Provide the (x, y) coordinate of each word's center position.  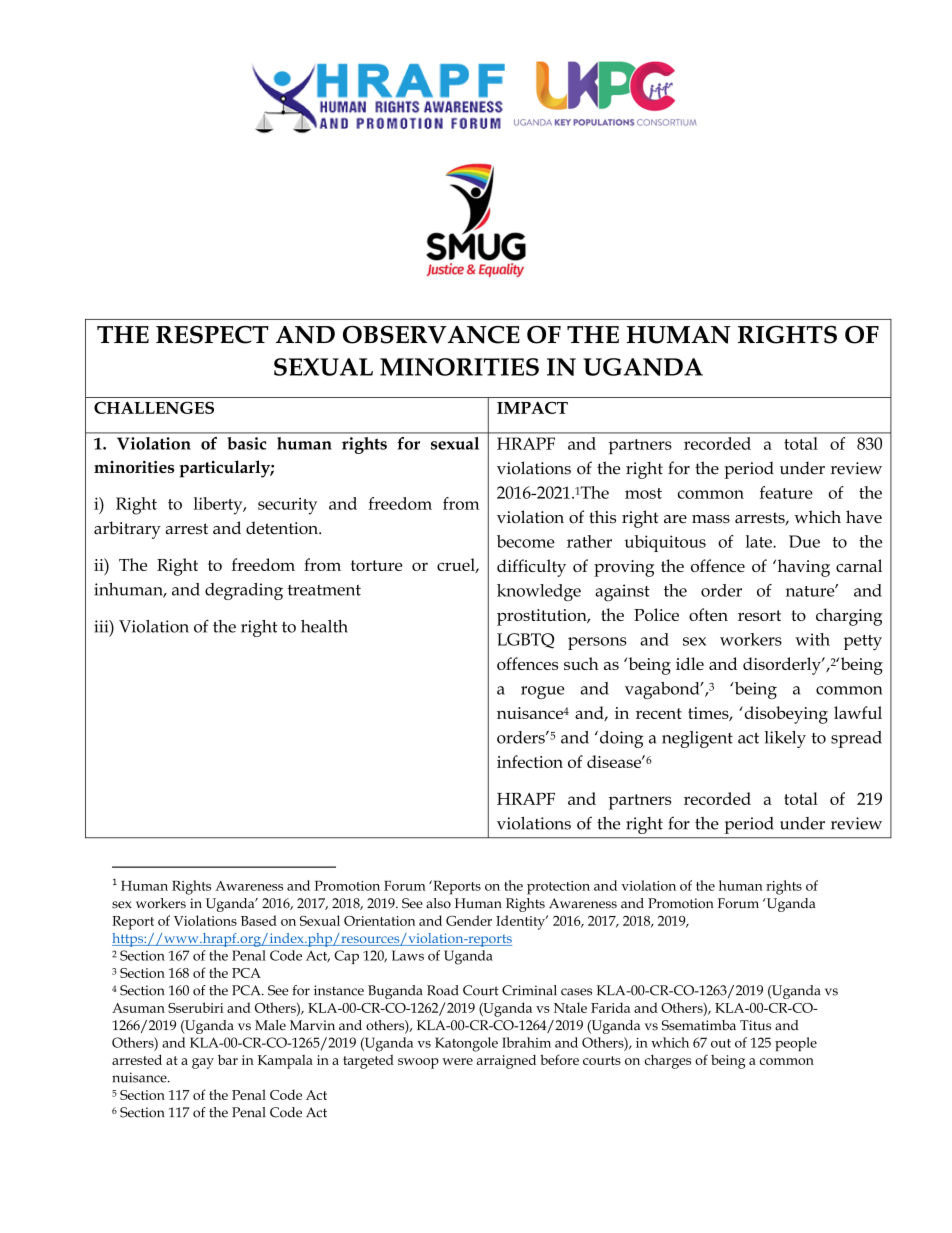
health (324, 626)
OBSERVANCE (431, 335)
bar (228, 1059)
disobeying (785, 715)
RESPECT (212, 335)
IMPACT (532, 408)
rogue (543, 692)
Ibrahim (526, 1042)
